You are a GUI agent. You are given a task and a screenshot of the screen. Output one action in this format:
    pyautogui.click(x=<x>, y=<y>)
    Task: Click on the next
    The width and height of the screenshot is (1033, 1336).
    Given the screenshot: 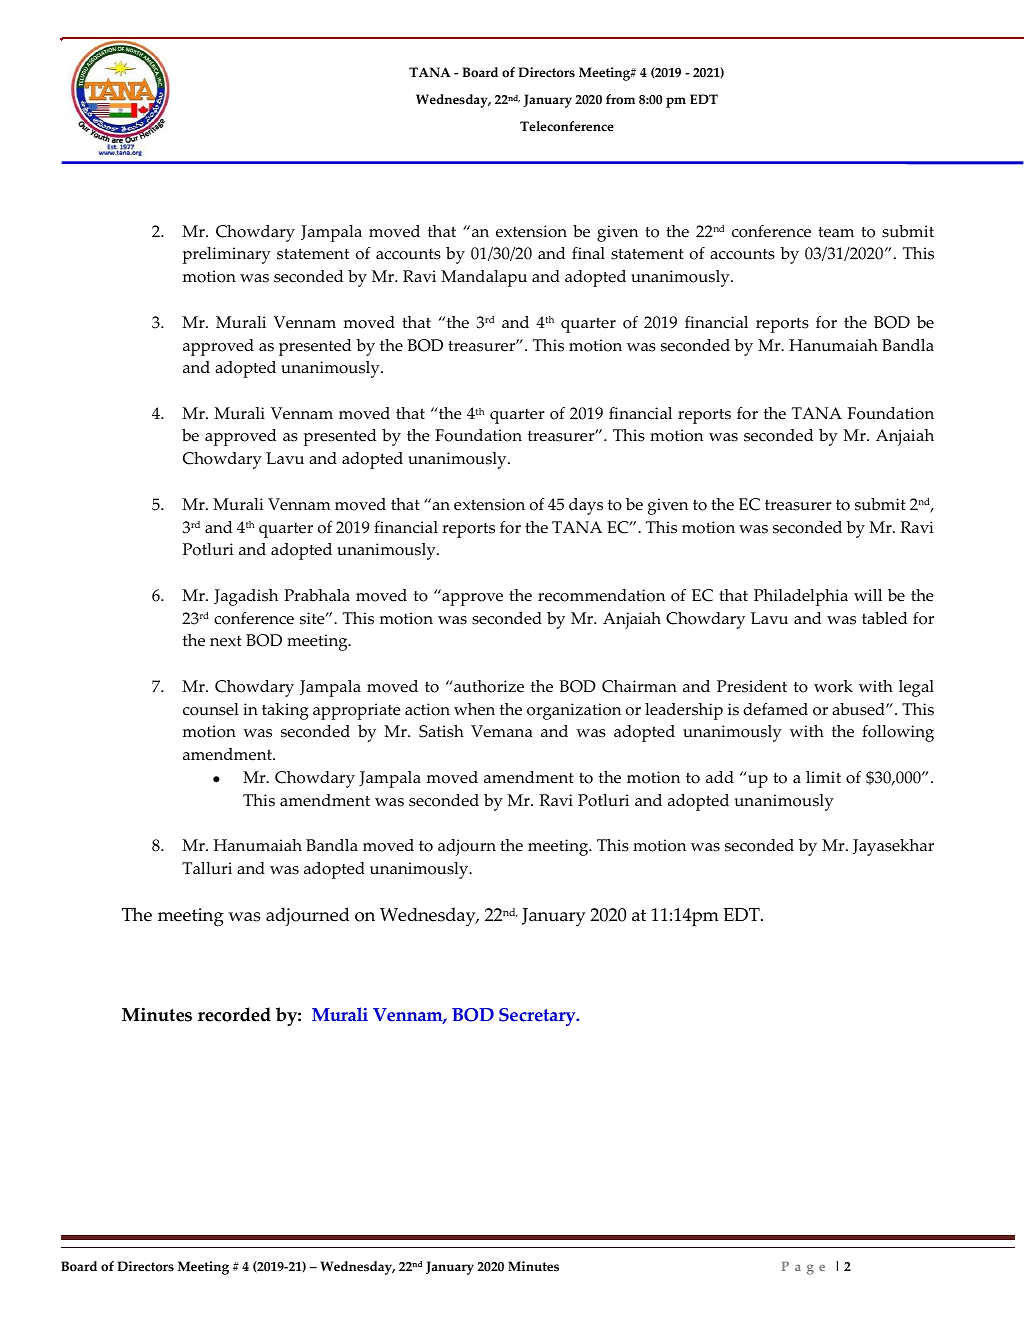 What is the action you would take?
    pyautogui.click(x=226, y=641)
